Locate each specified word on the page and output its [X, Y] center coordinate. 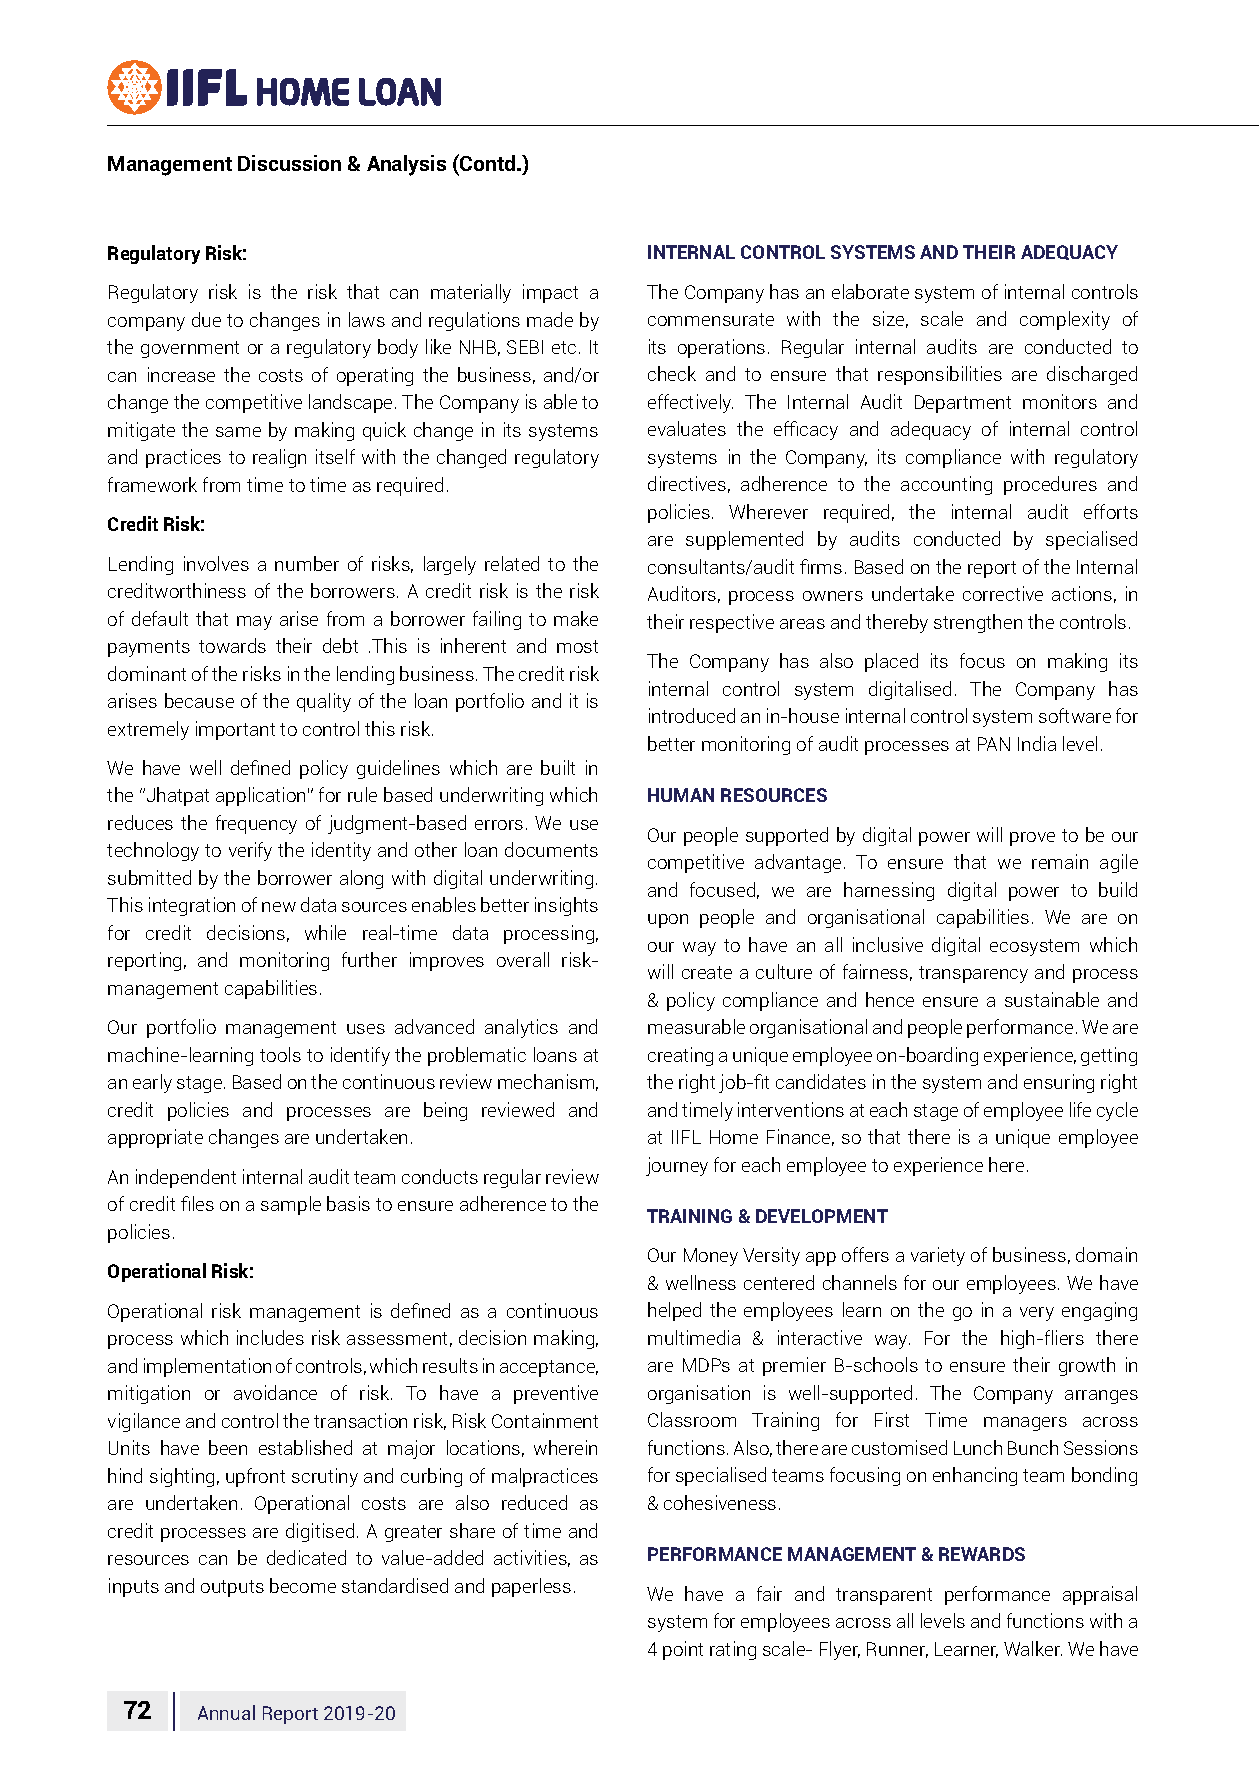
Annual [226, 1712]
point [683, 1650]
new [279, 907]
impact [550, 293]
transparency [973, 974]
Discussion [289, 163]
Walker [1033, 1648]
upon [668, 921]
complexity [1065, 320]
